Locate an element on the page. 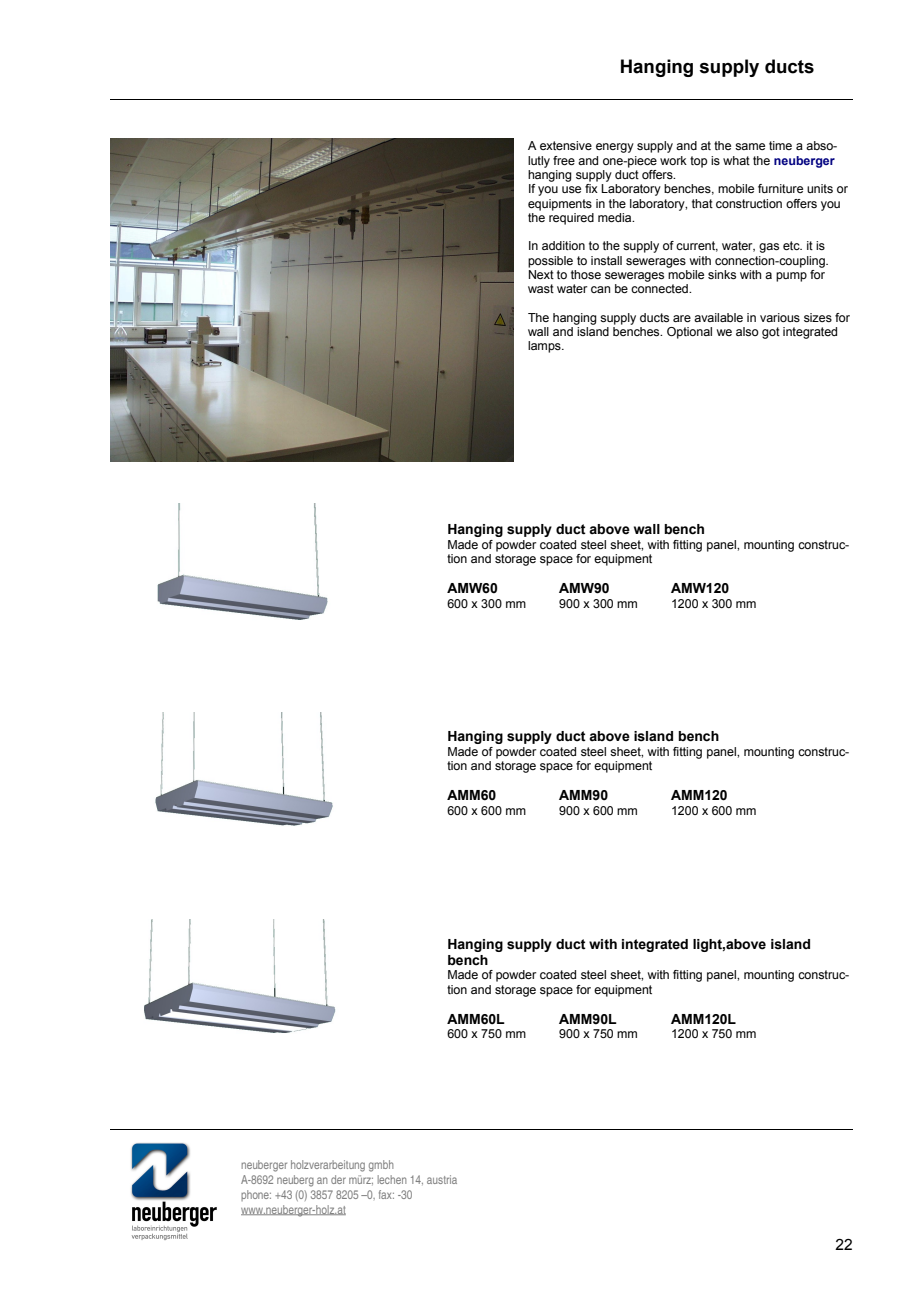 This image has width=924, height=1308. gmbh is located at coordinates (381, 1166).
